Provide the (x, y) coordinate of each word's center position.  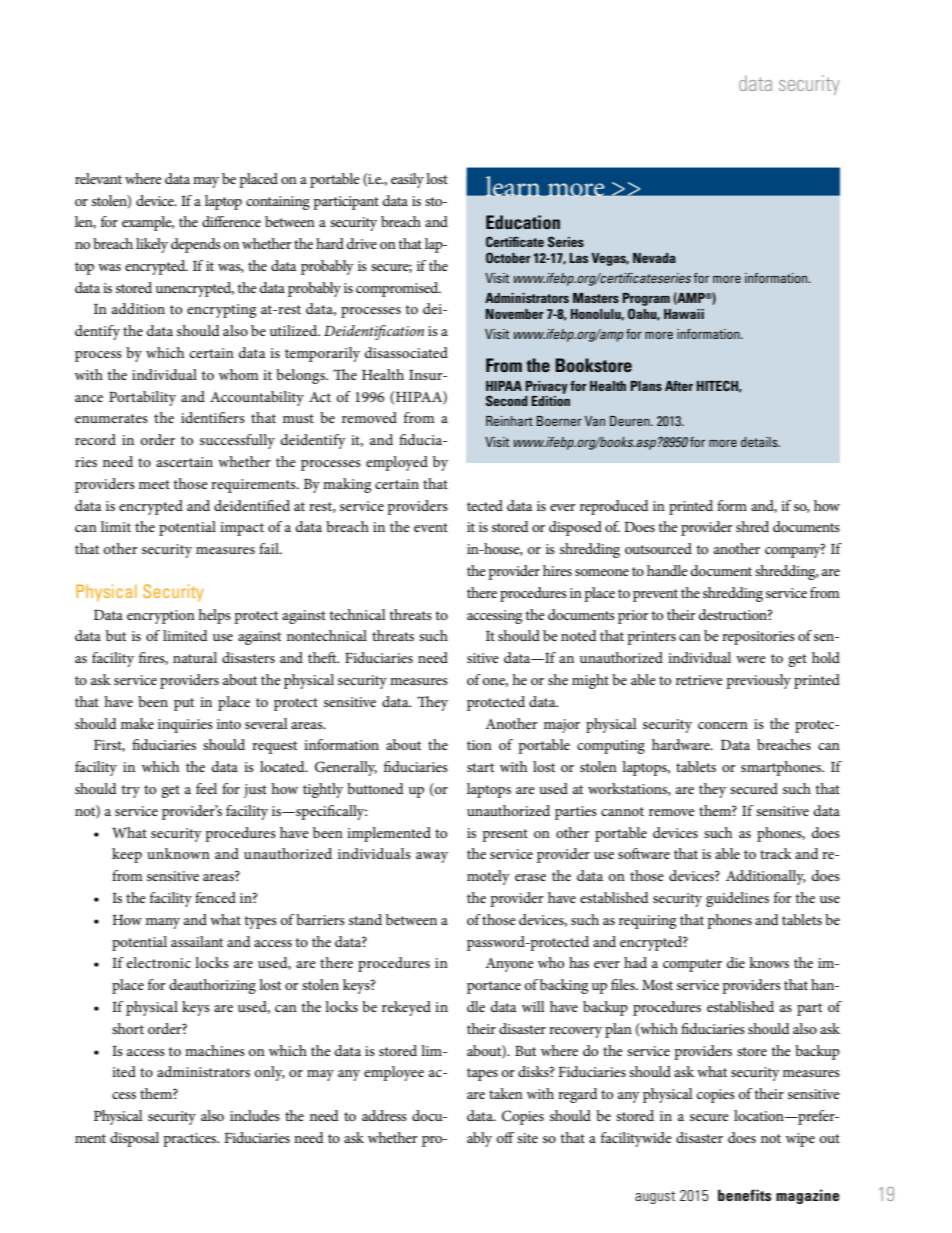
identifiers (213, 417)
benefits (744, 1195)
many (163, 923)
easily (407, 180)
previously (758, 681)
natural (195, 657)
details (760, 442)
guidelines (737, 899)
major (562, 726)
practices (191, 1140)
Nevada (654, 258)
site (527, 1138)
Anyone (509, 965)
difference (231, 221)
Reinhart (509, 421)
